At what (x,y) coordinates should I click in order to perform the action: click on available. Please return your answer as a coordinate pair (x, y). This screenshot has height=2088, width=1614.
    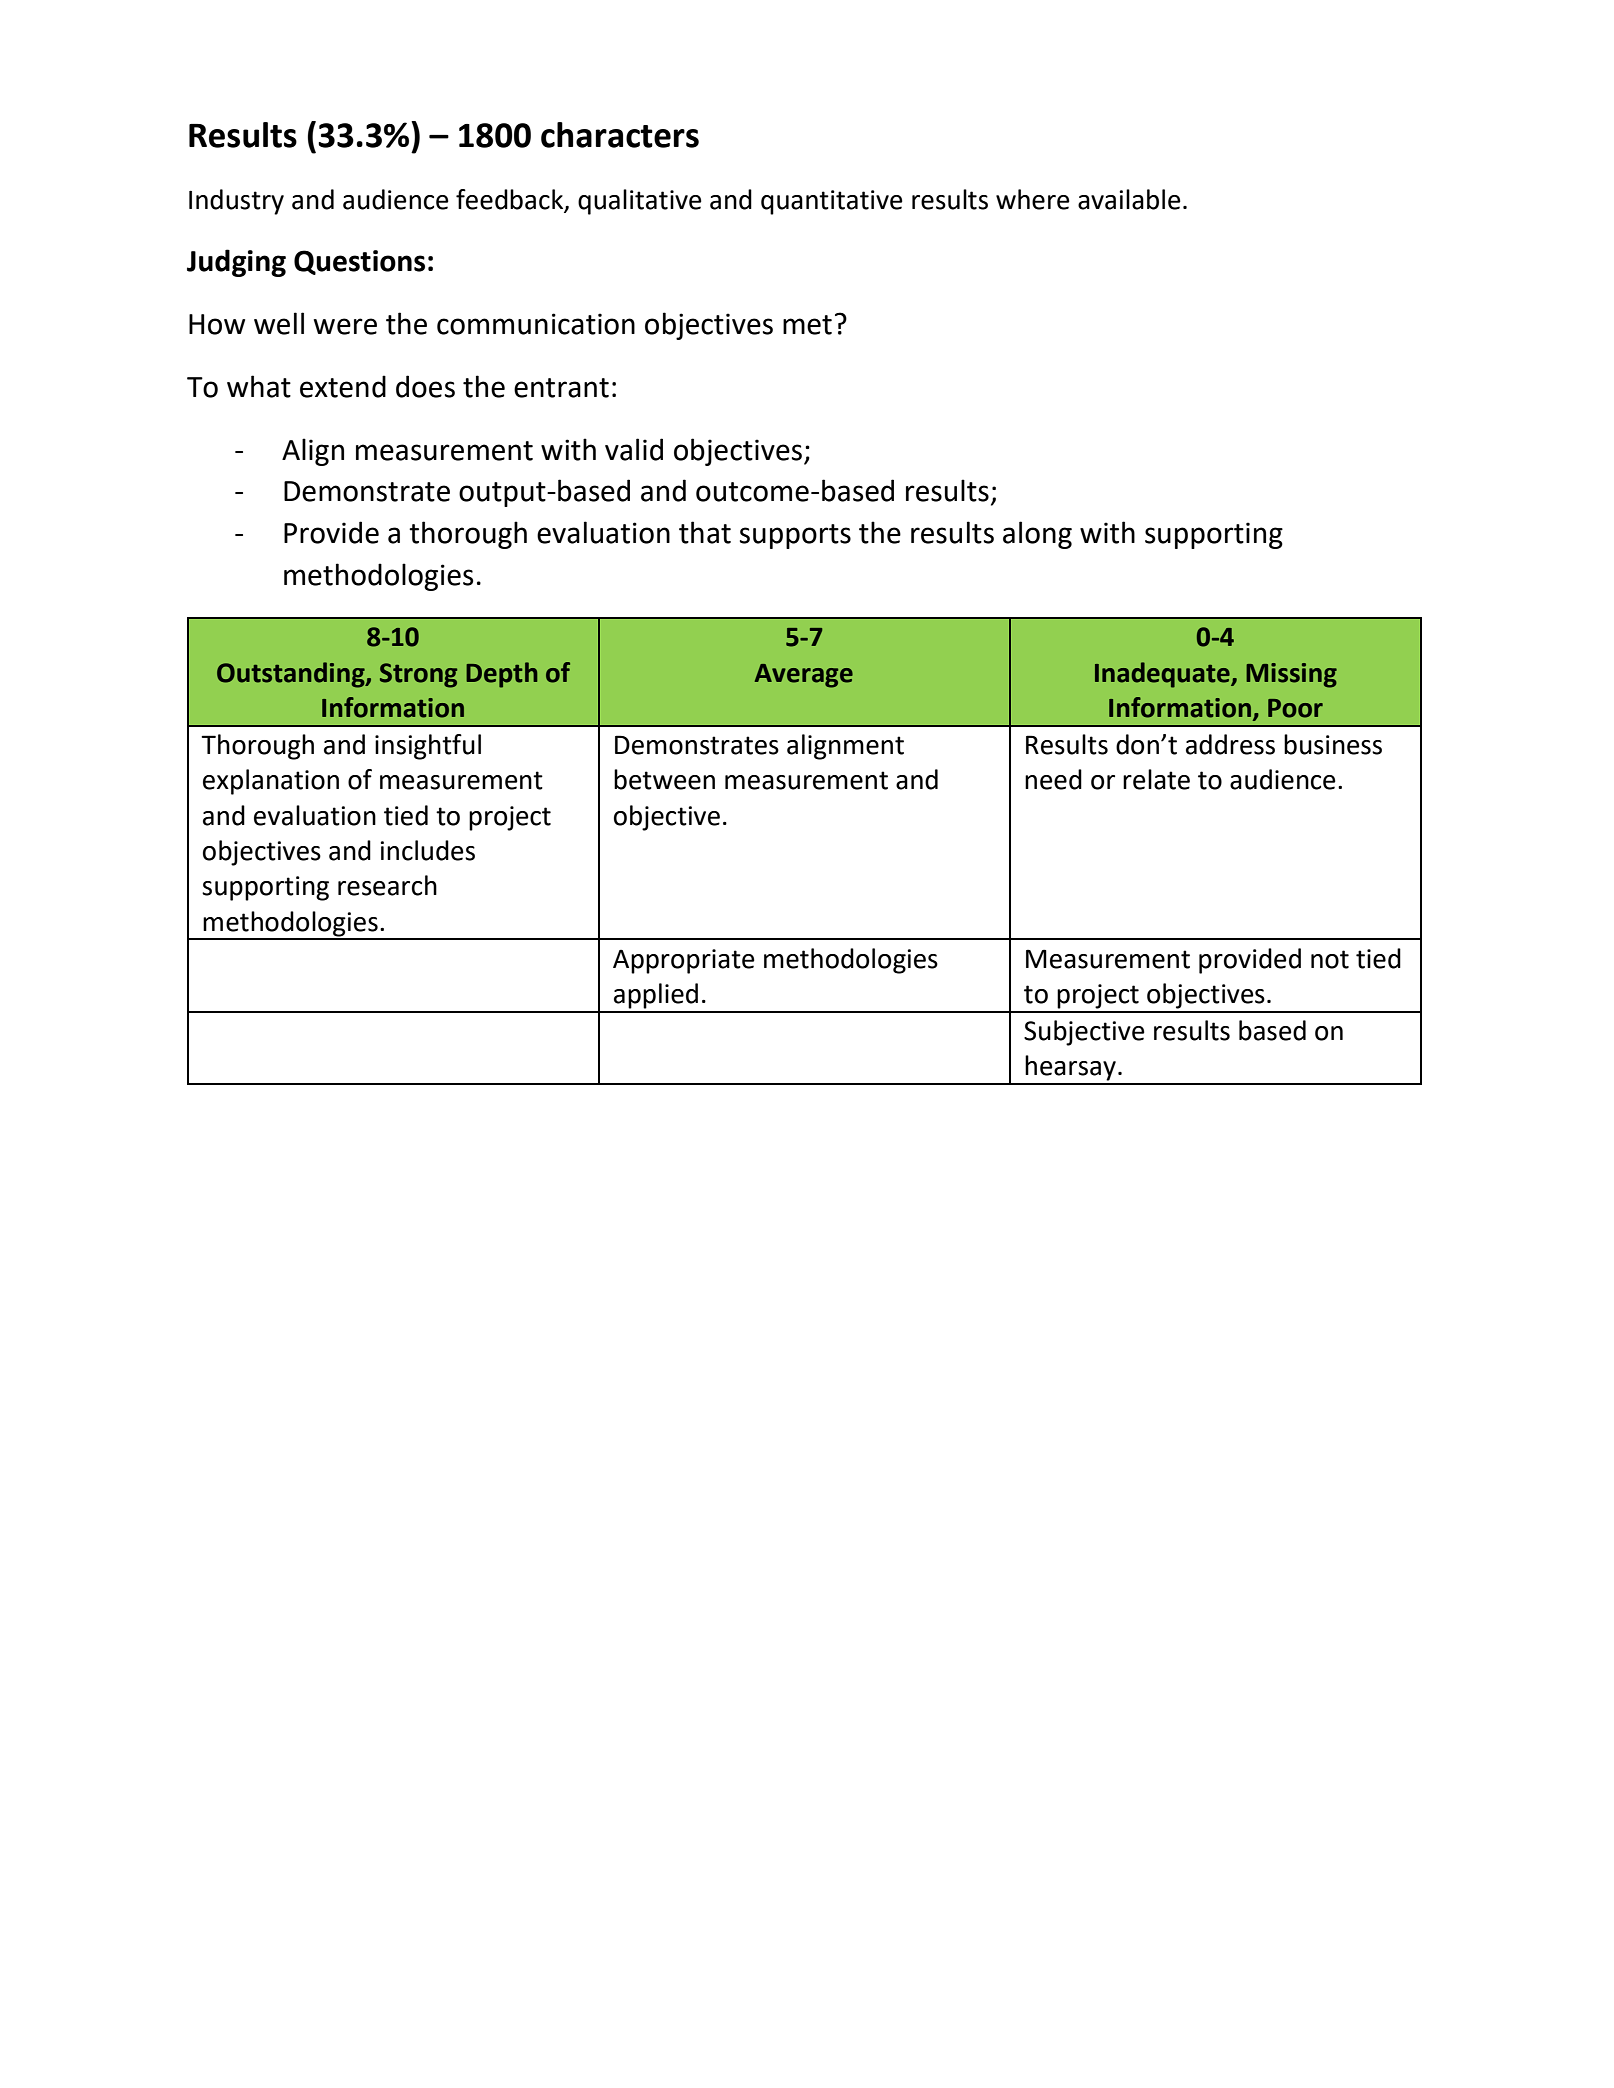
    Looking at the image, I should click on (1129, 199).
